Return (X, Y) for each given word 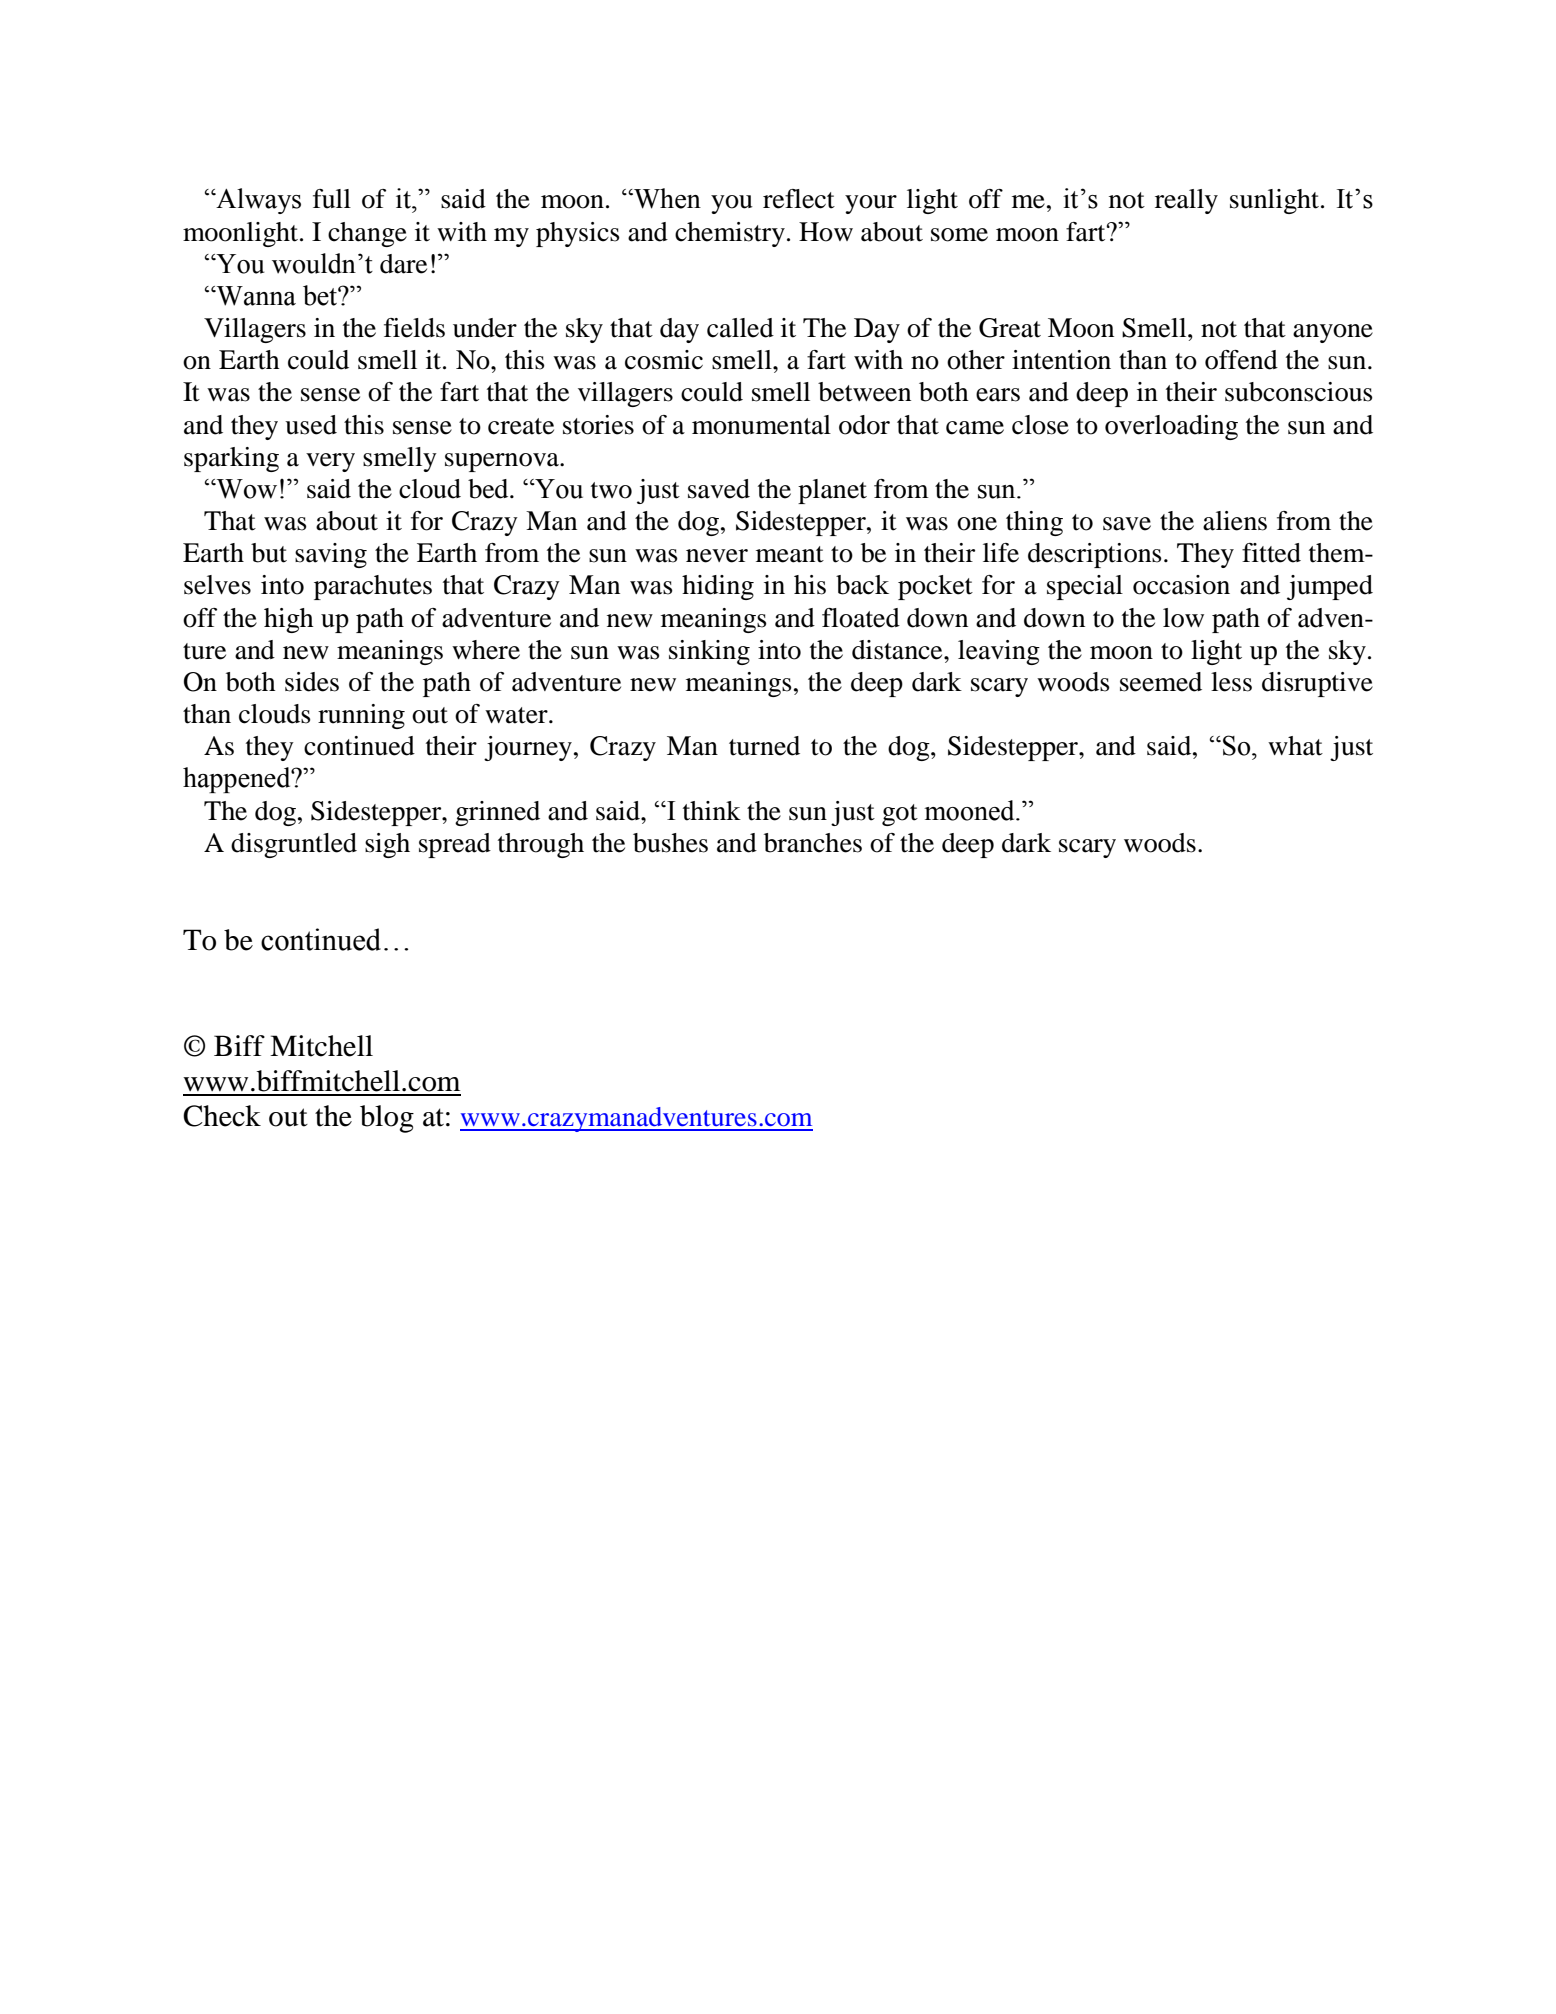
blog (387, 1119)
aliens (1235, 521)
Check (222, 1116)
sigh (387, 845)
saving (331, 555)
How (826, 232)
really (1186, 201)
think (712, 811)
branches (813, 843)
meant (790, 554)
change (367, 234)
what (1295, 746)
